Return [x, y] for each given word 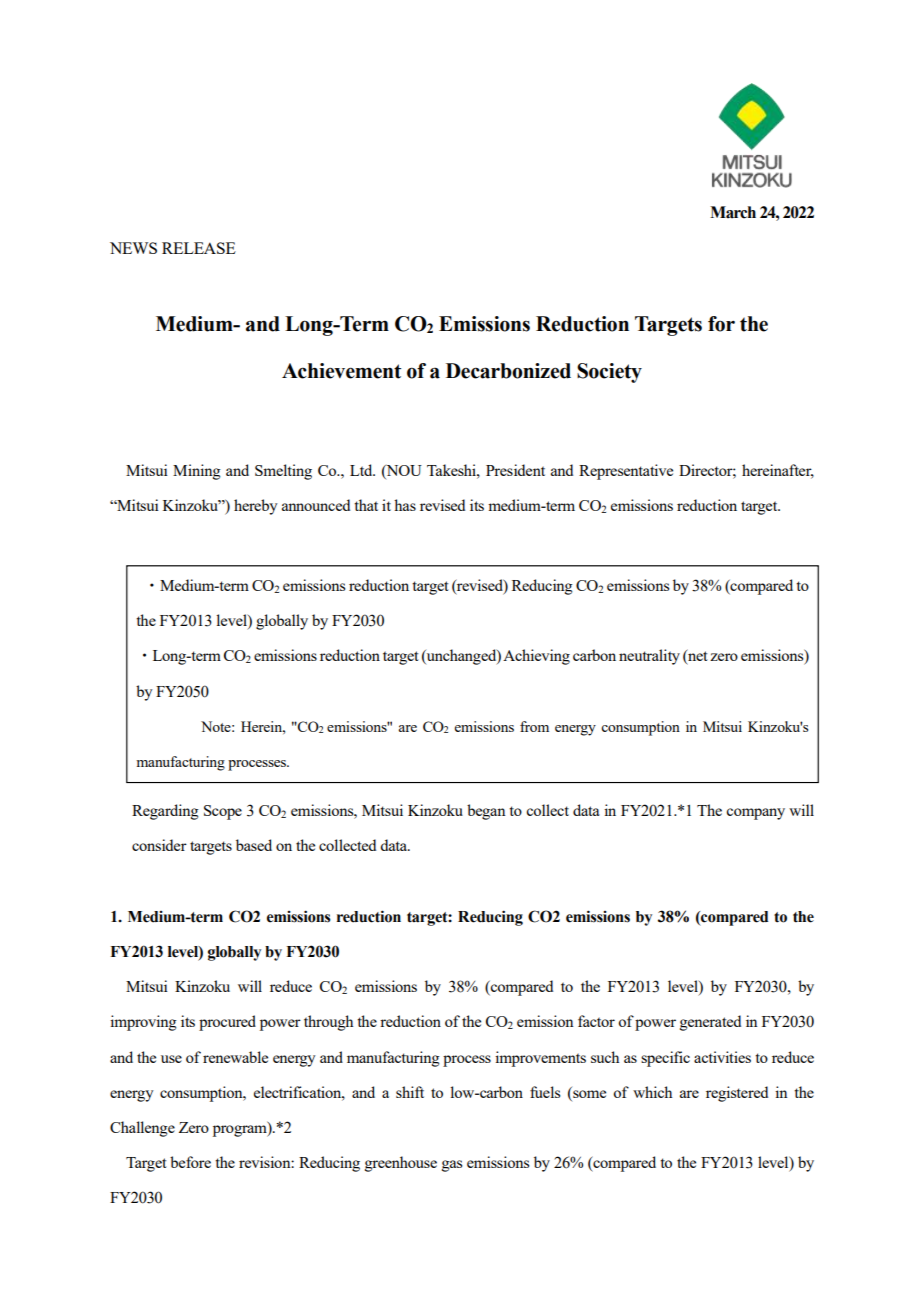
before [190, 1162]
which [652, 1092]
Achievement [341, 371]
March [733, 212]
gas [452, 1166]
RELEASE [199, 248]
